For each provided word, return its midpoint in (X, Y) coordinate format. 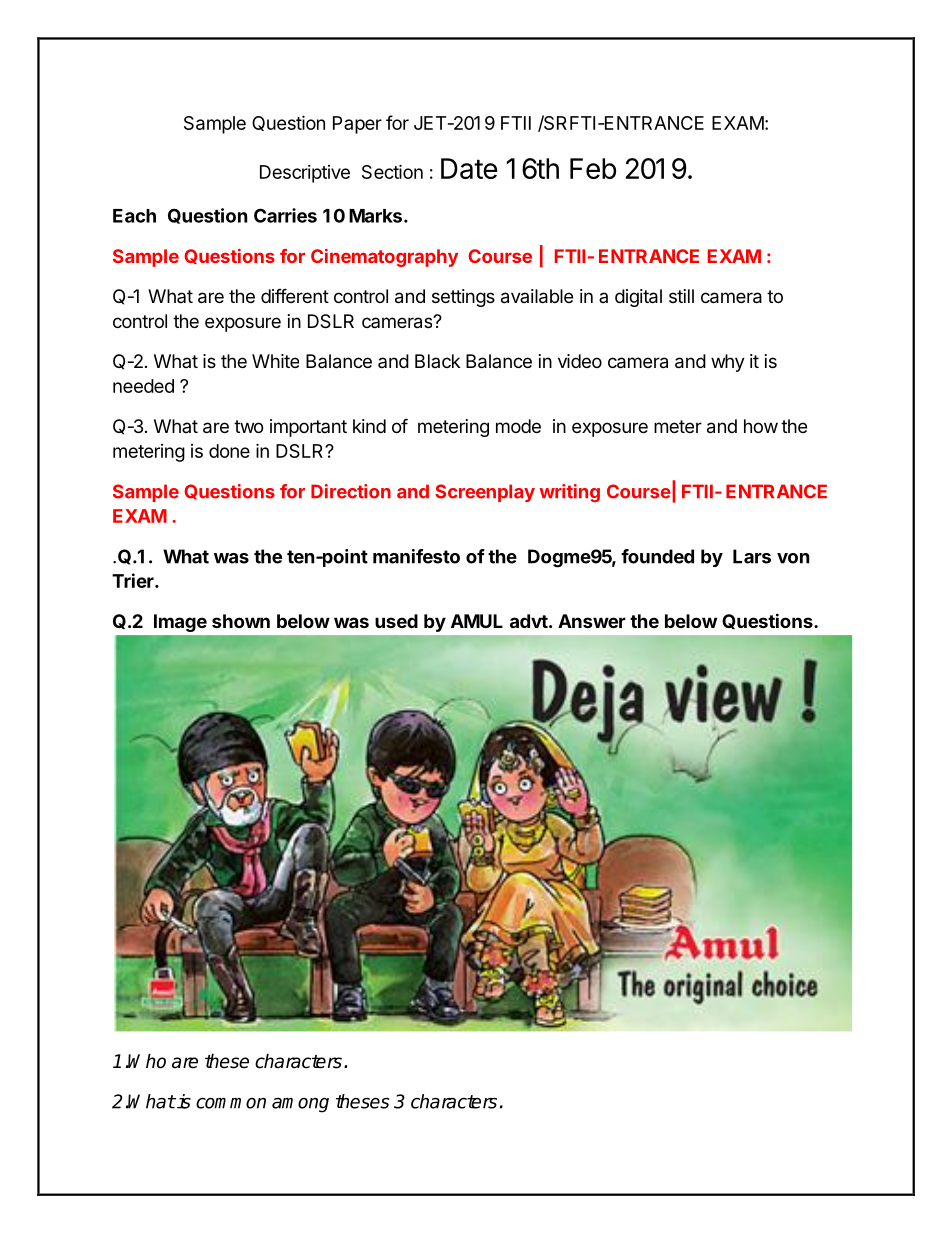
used (396, 621)
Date (469, 168)
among (300, 1105)
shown (241, 621)
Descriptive (305, 174)
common (231, 1103)
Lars (752, 556)
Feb (593, 168)
